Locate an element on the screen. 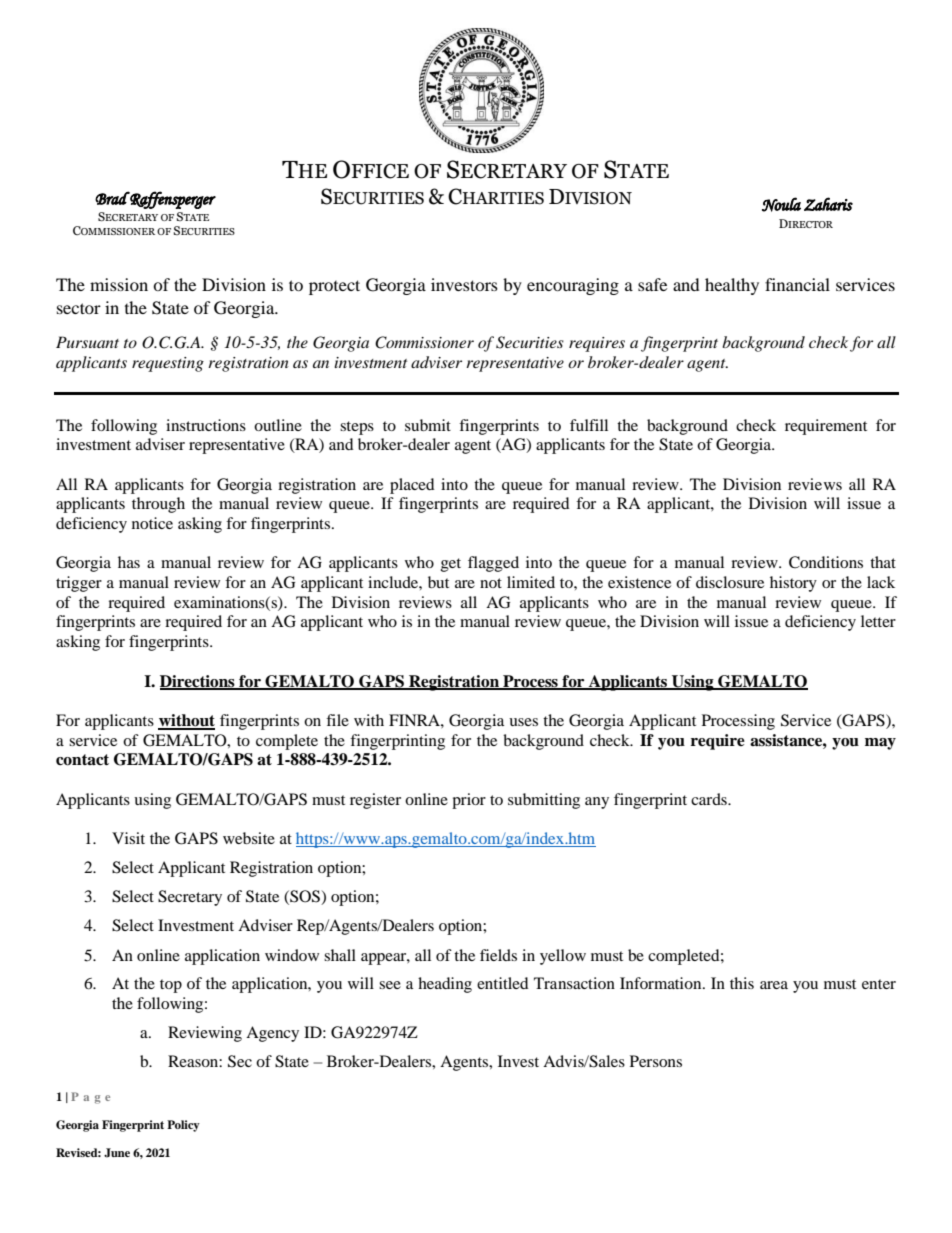  Directions is located at coordinates (198, 682).
